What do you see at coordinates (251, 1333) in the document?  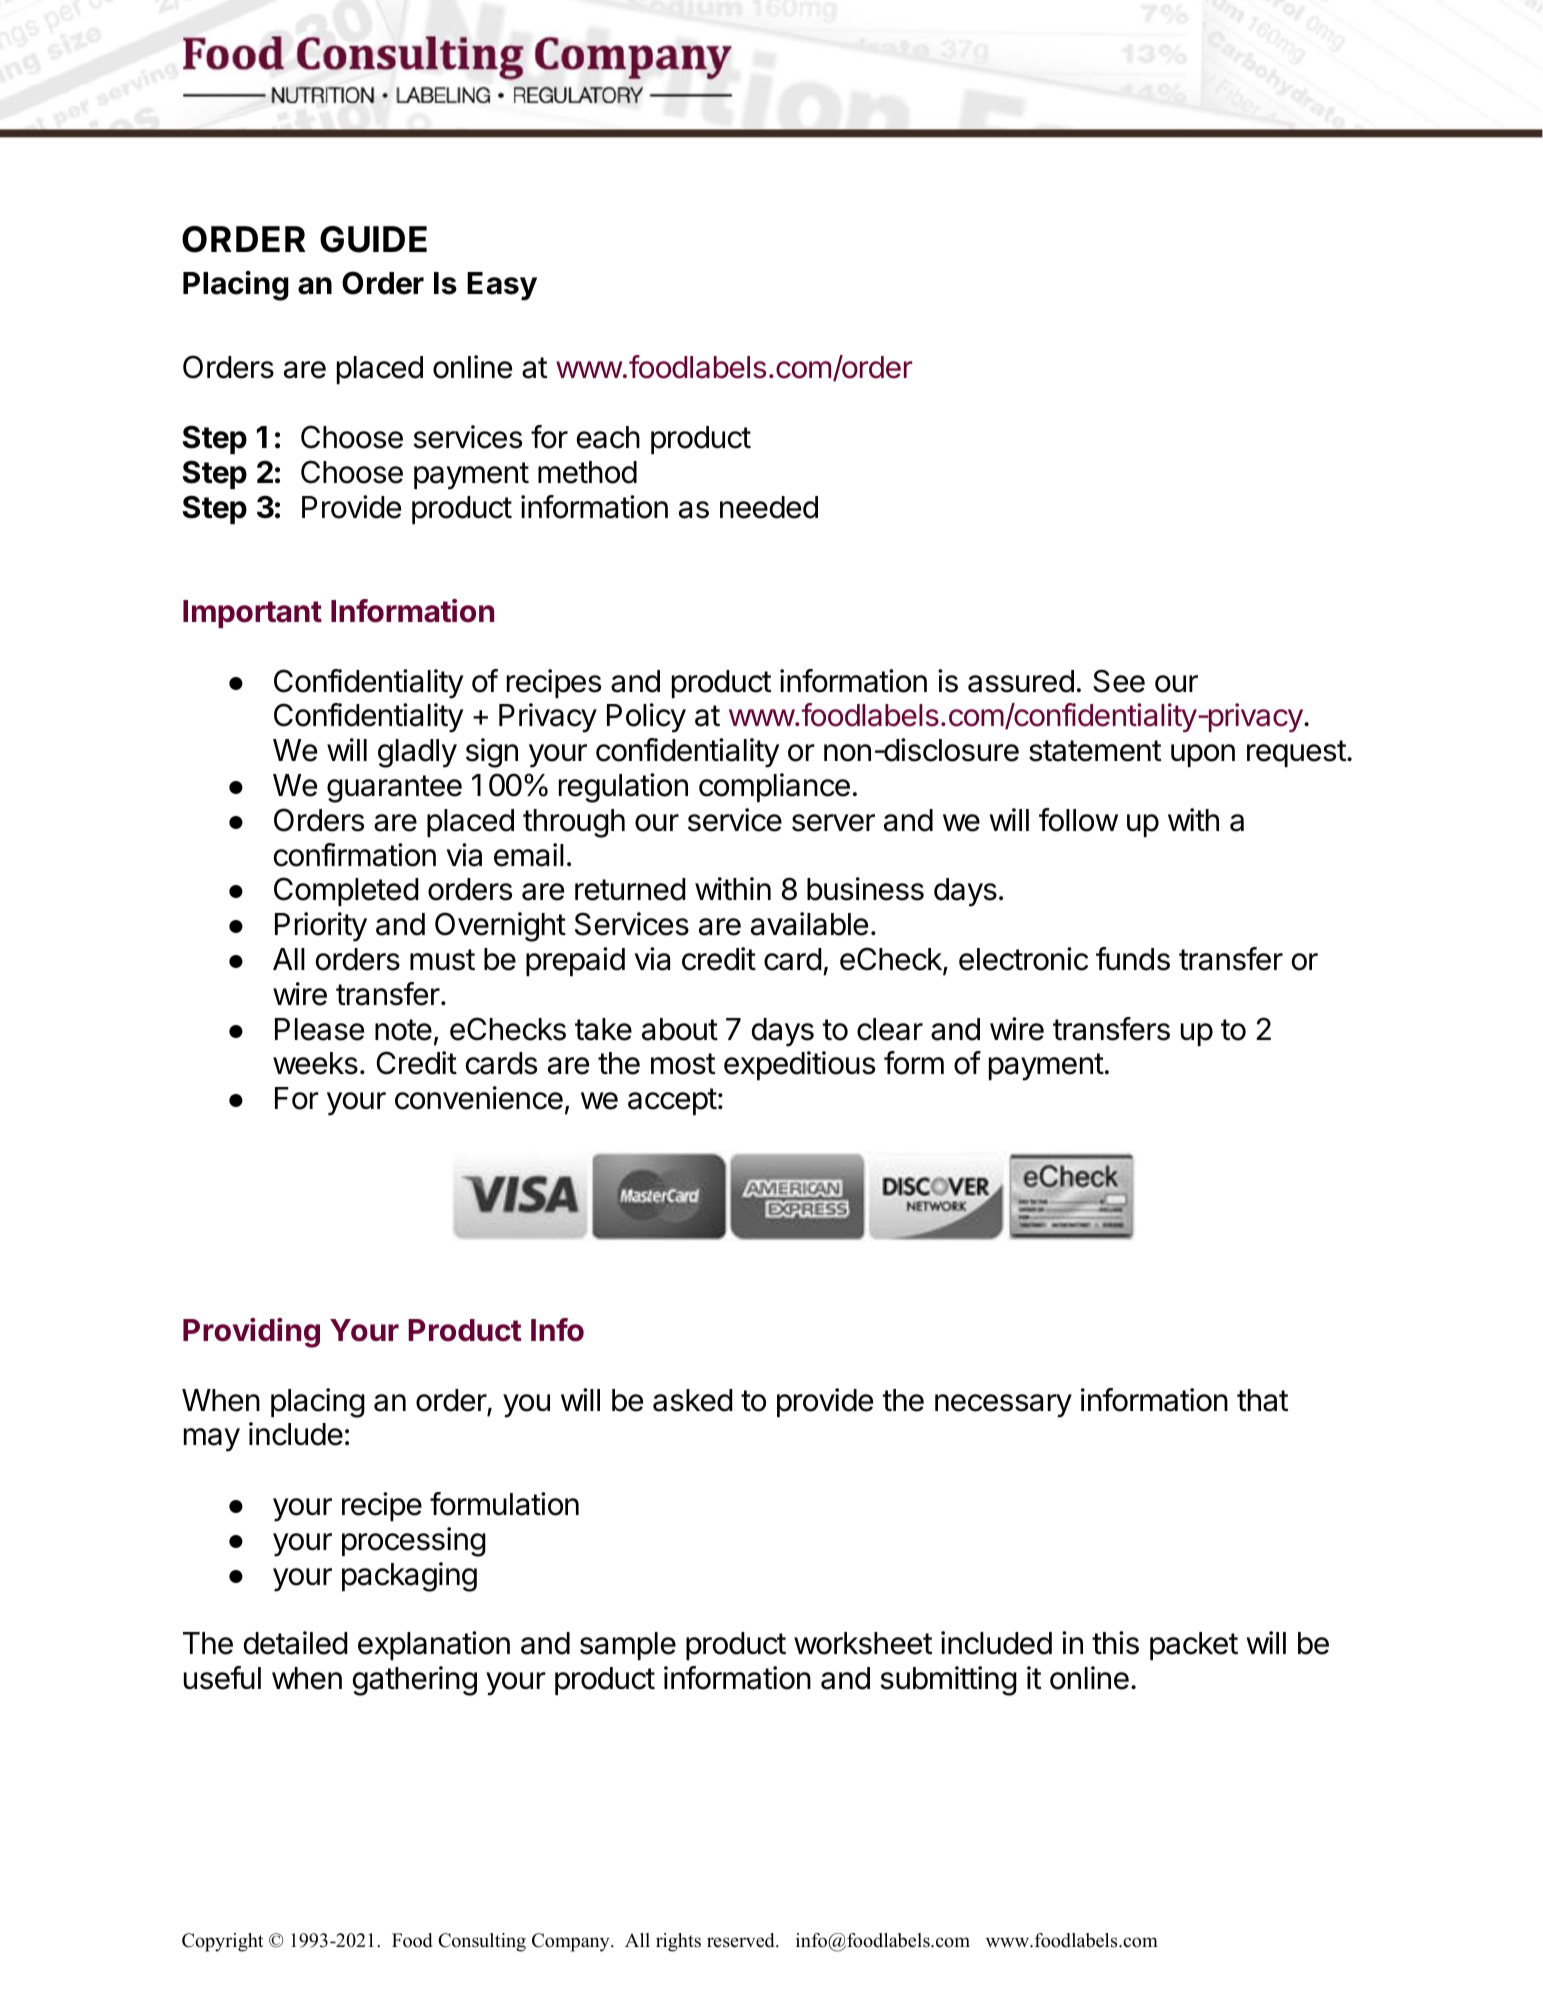 I see `Providing` at bounding box center [251, 1333].
